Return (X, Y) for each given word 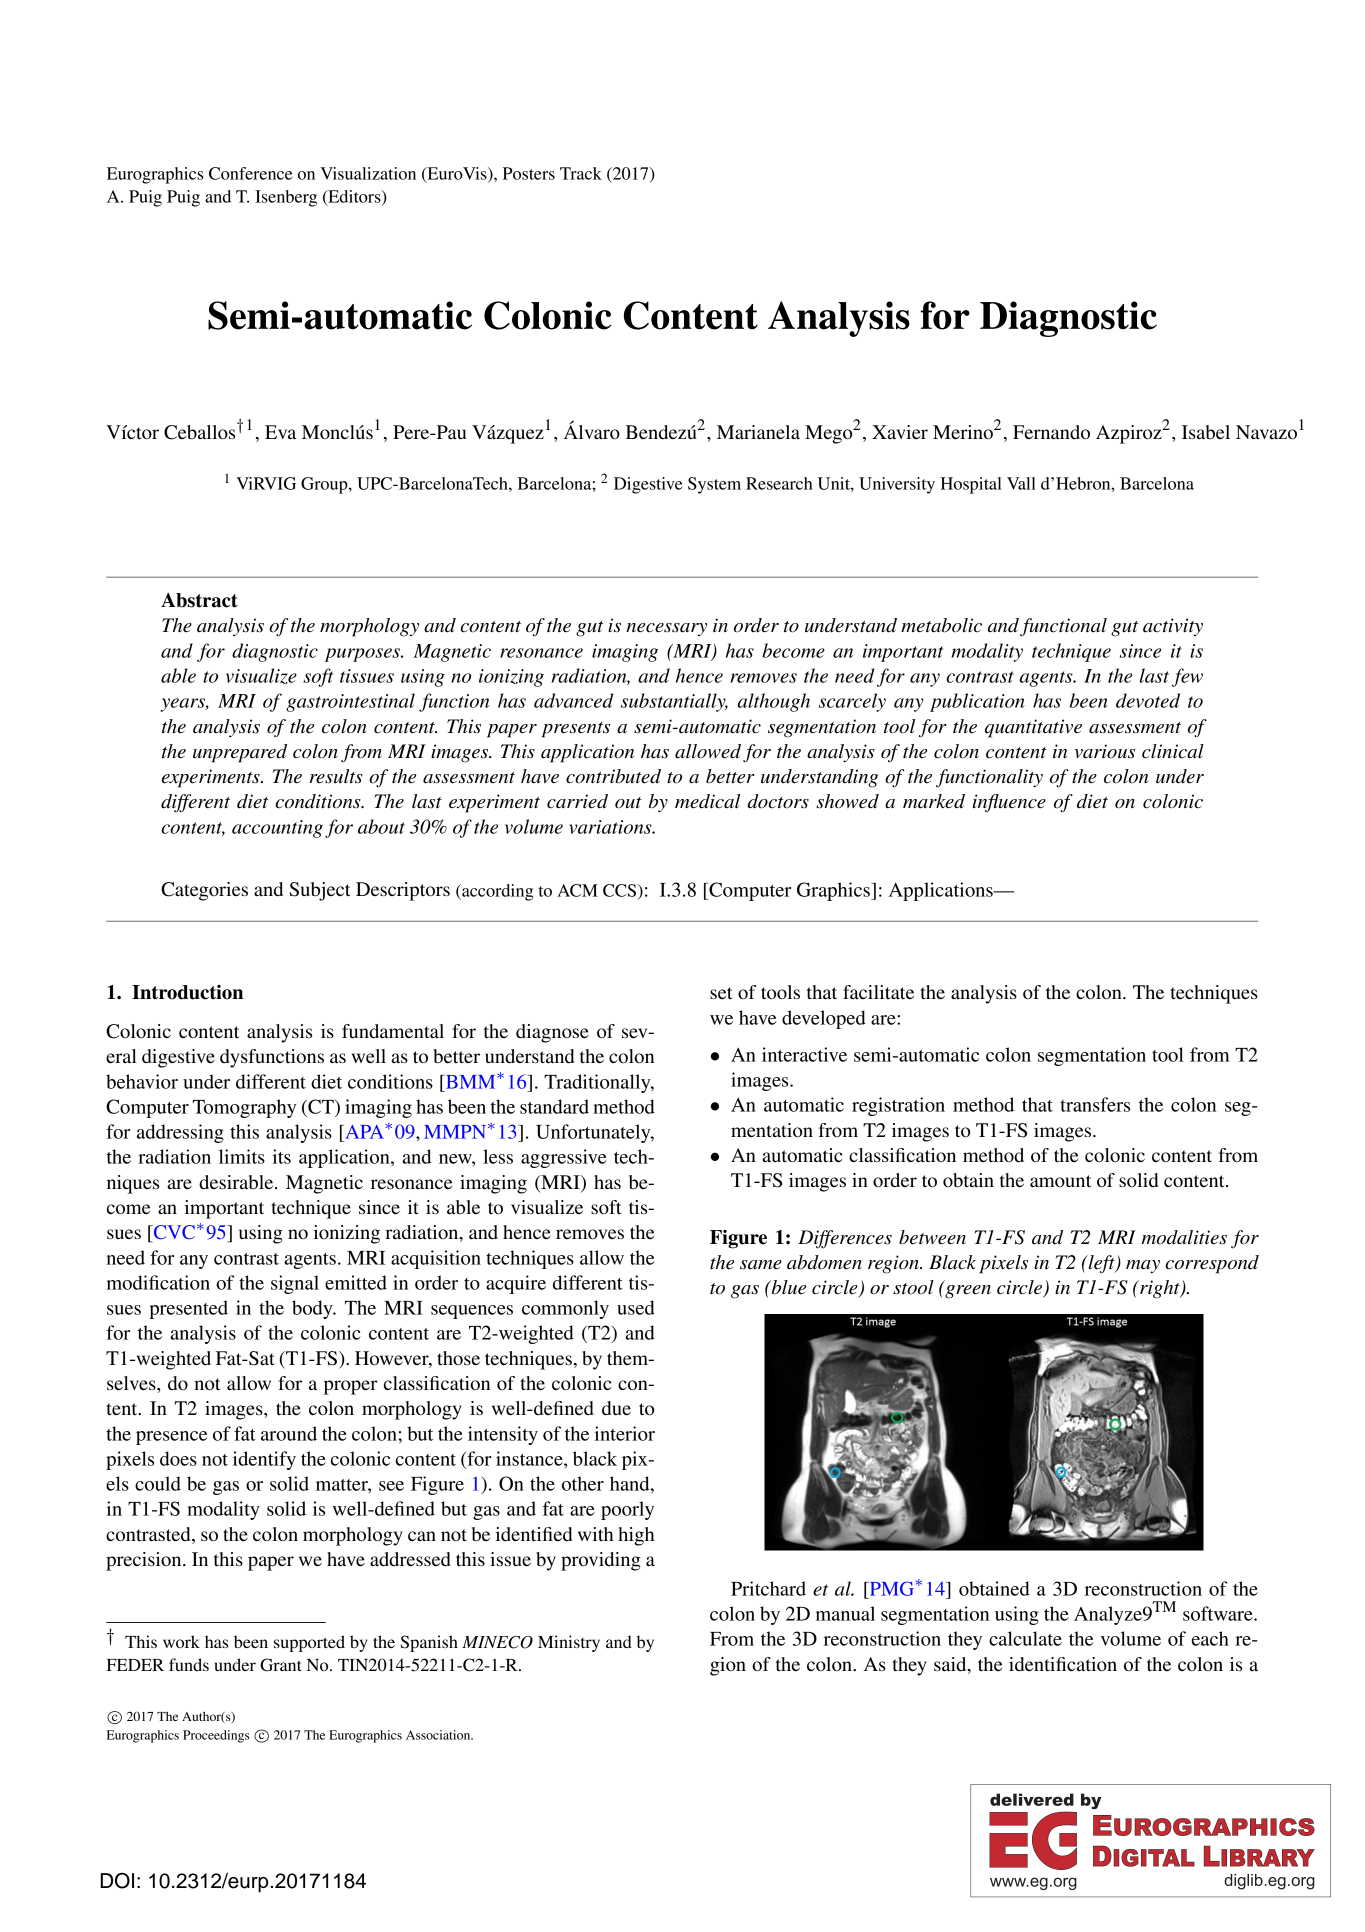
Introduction (187, 992)
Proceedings (216, 1736)
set (721, 993)
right (1160, 1289)
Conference (250, 173)
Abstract (199, 600)
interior (625, 1433)
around (289, 1433)
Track (581, 173)
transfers (1095, 1104)
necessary (666, 629)
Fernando (1051, 432)
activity (1173, 627)
